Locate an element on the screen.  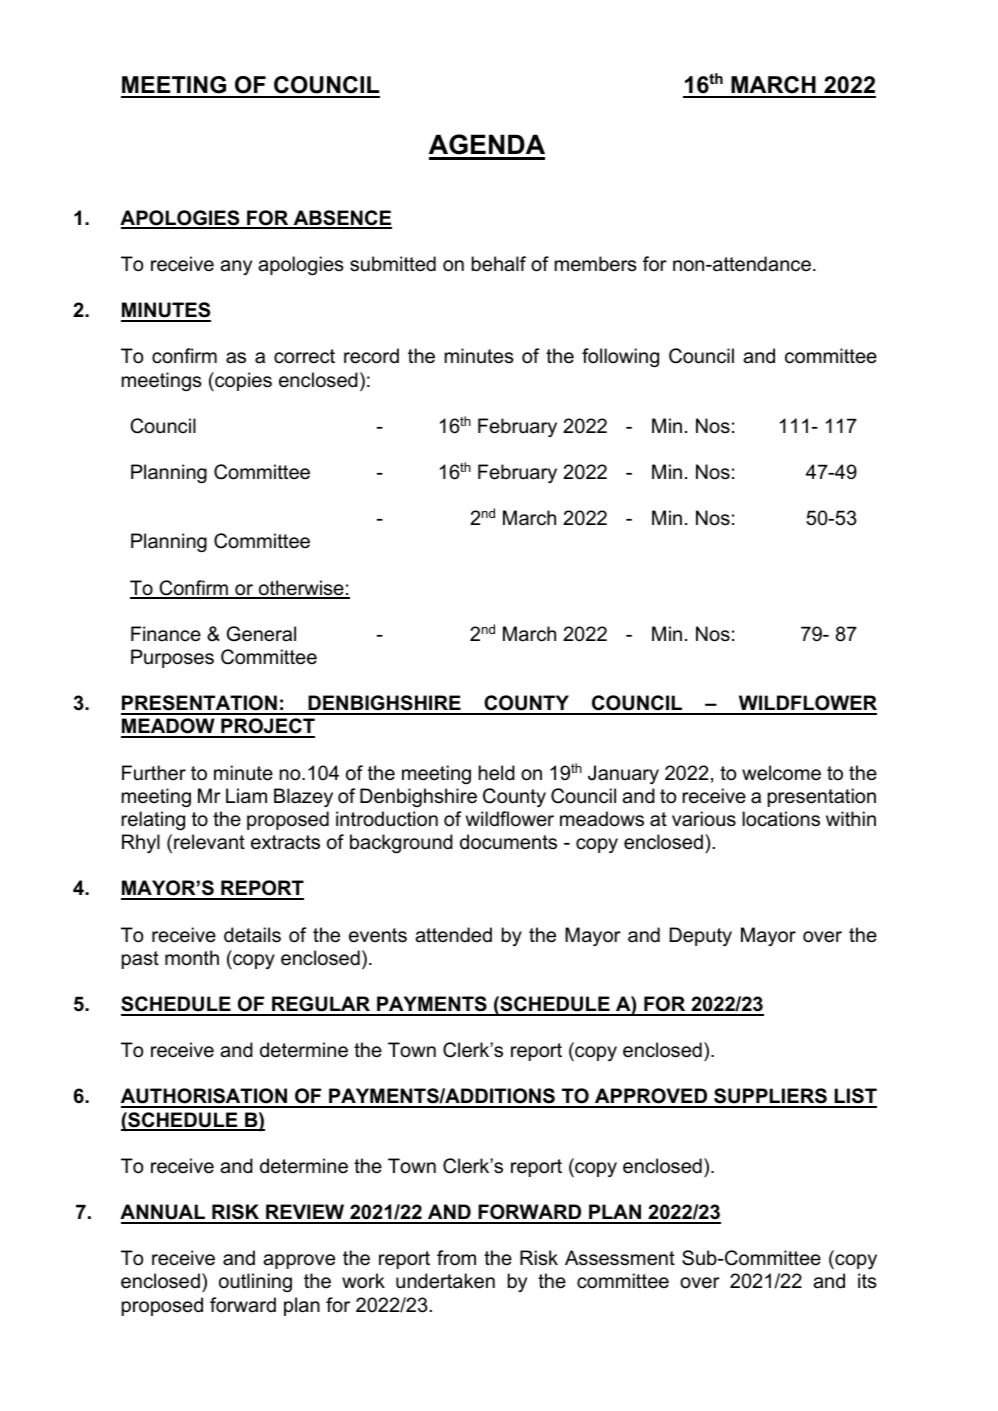
behalf is located at coordinates (499, 264).
